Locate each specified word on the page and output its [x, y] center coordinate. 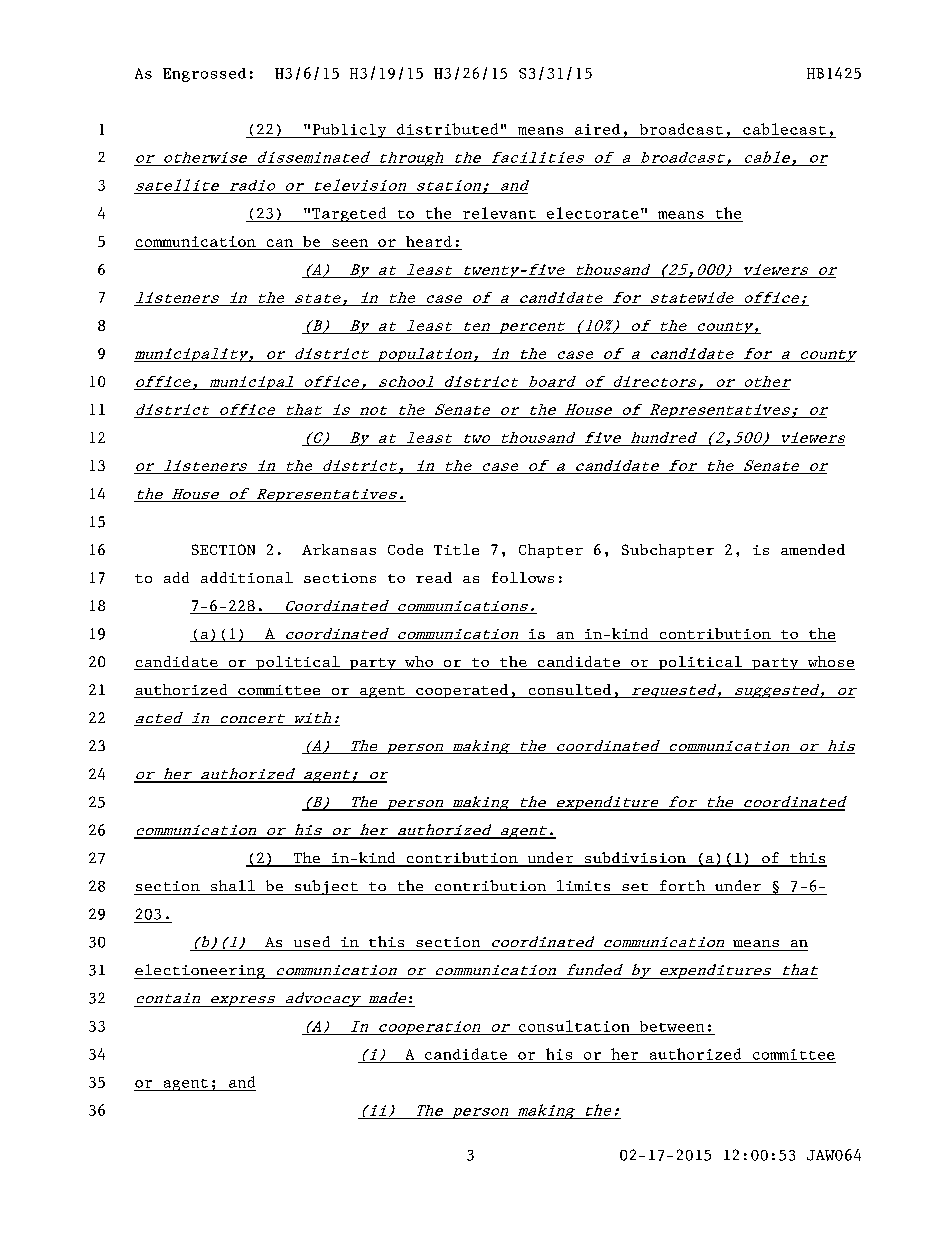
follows [523, 577]
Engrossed [204, 75]
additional [247, 577]
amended [813, 549]
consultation [574, 1026]
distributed [447, 129]
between [672, 1026]
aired [597, 129]
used [312, 941]
